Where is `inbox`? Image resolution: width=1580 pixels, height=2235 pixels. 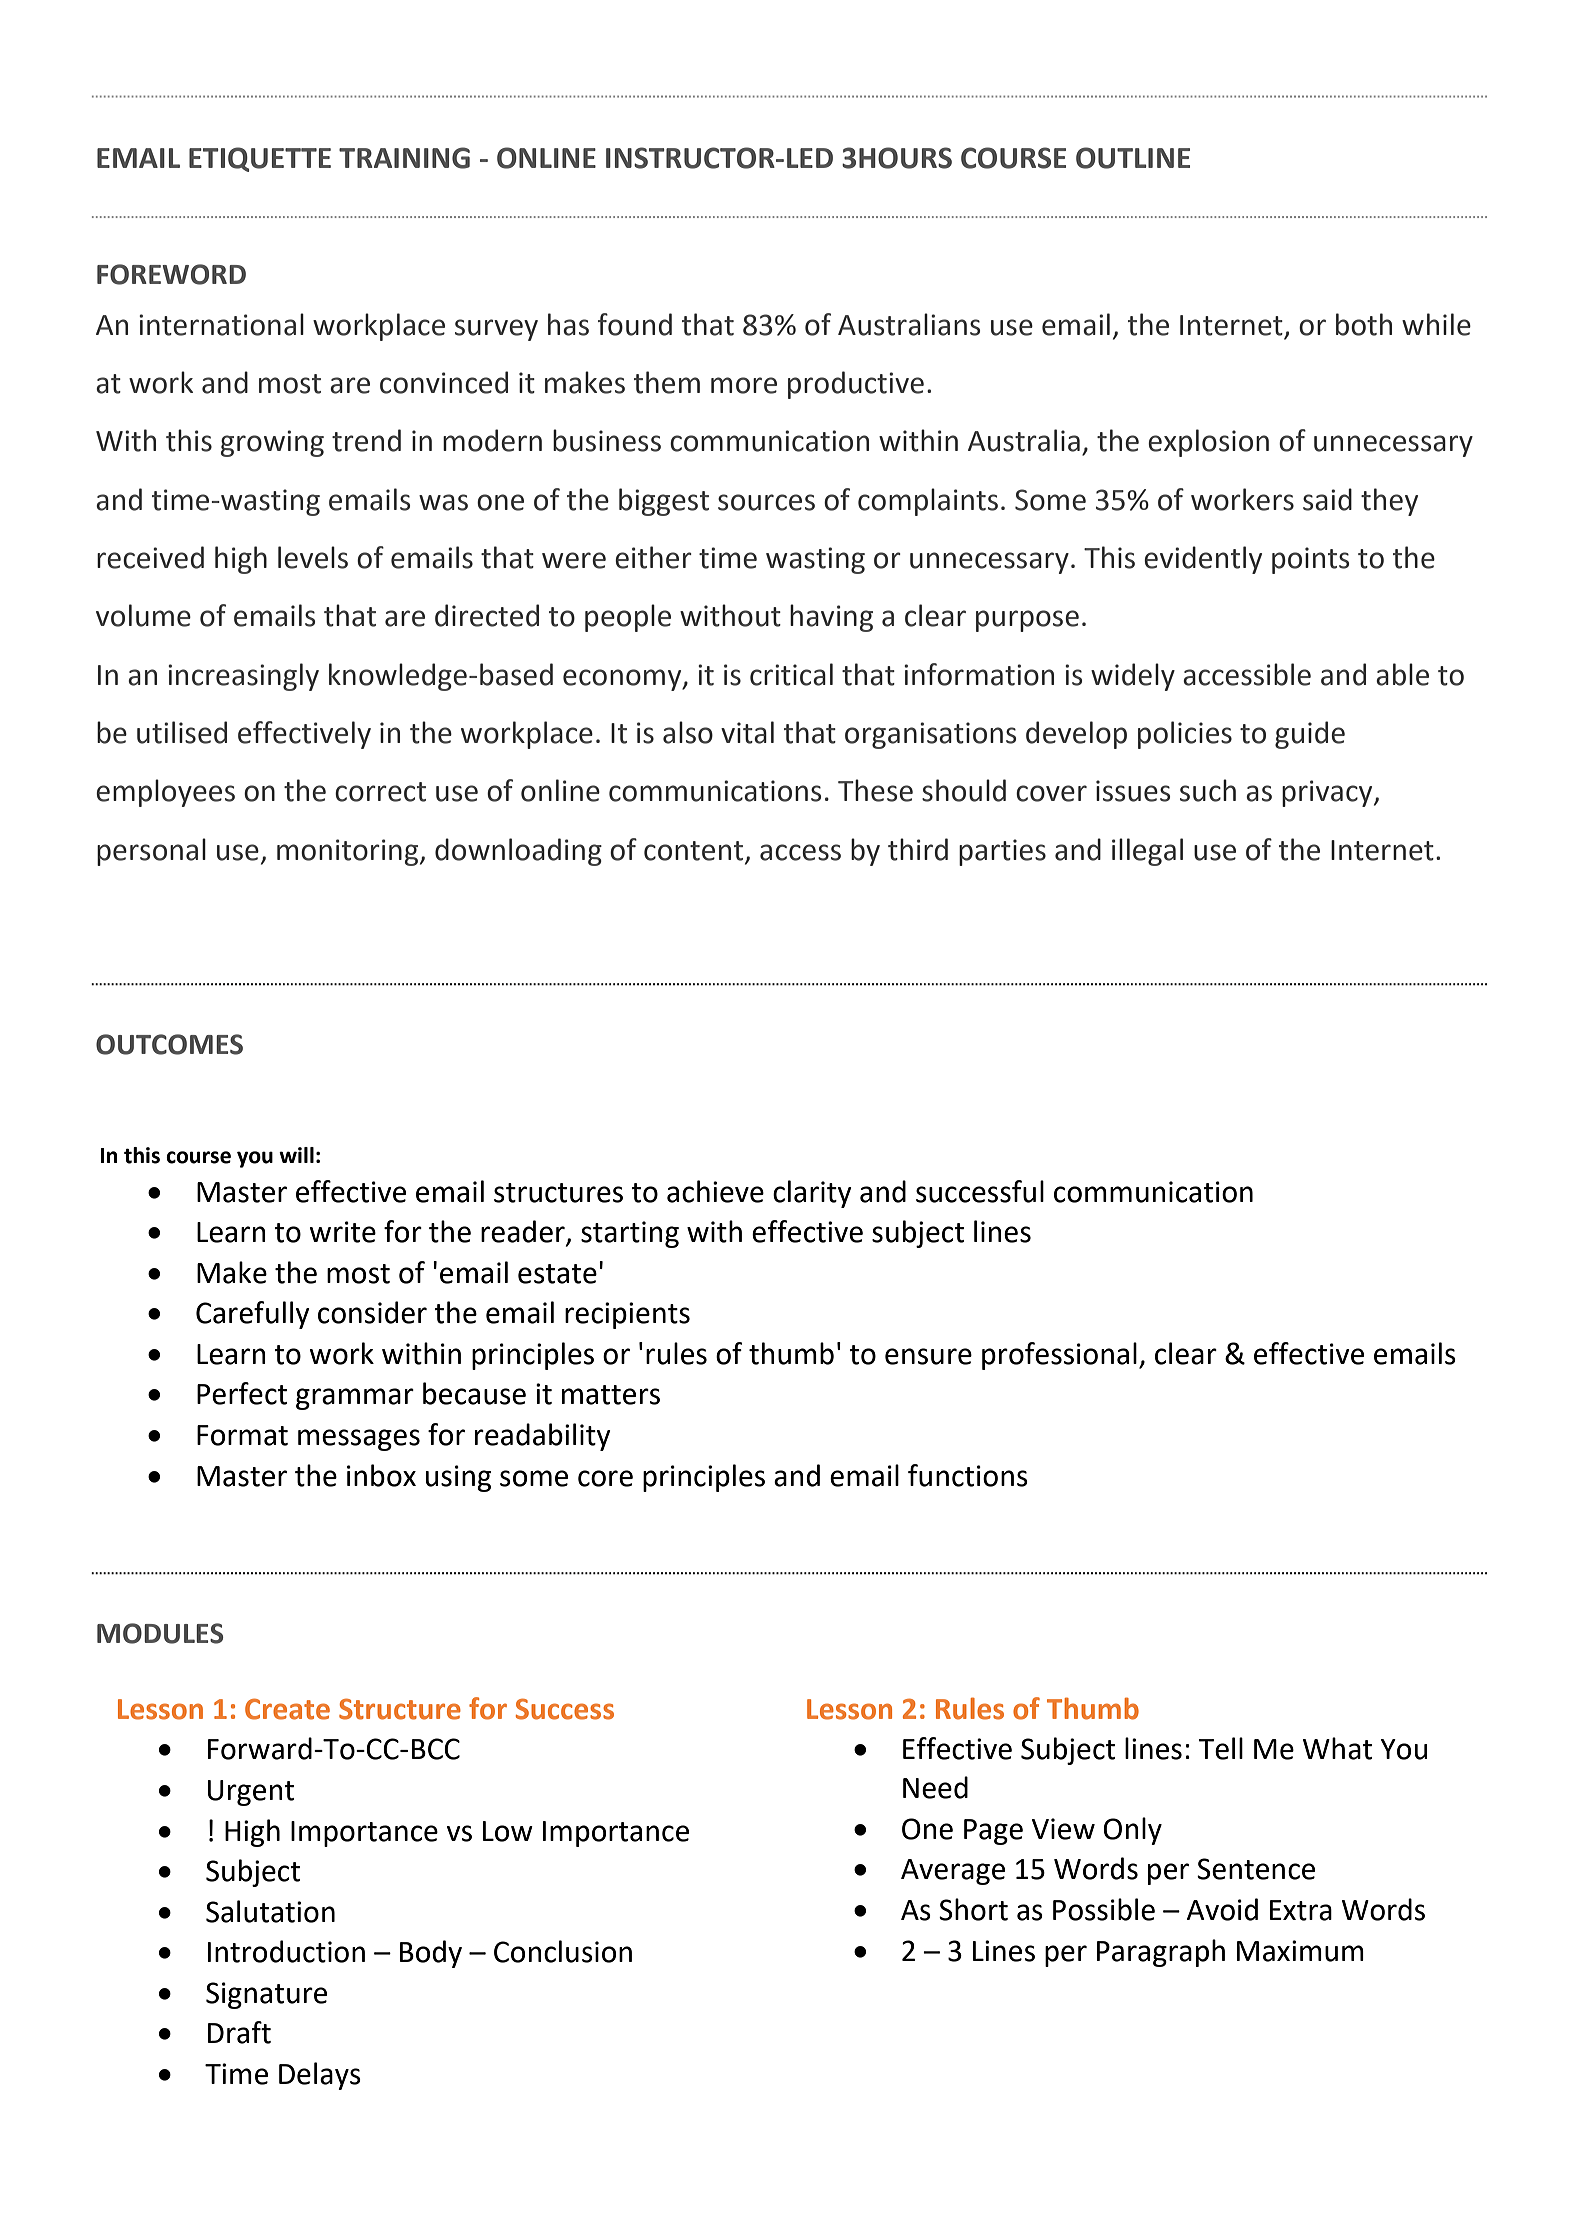 inbox is located at coordinates (381, 1475).
